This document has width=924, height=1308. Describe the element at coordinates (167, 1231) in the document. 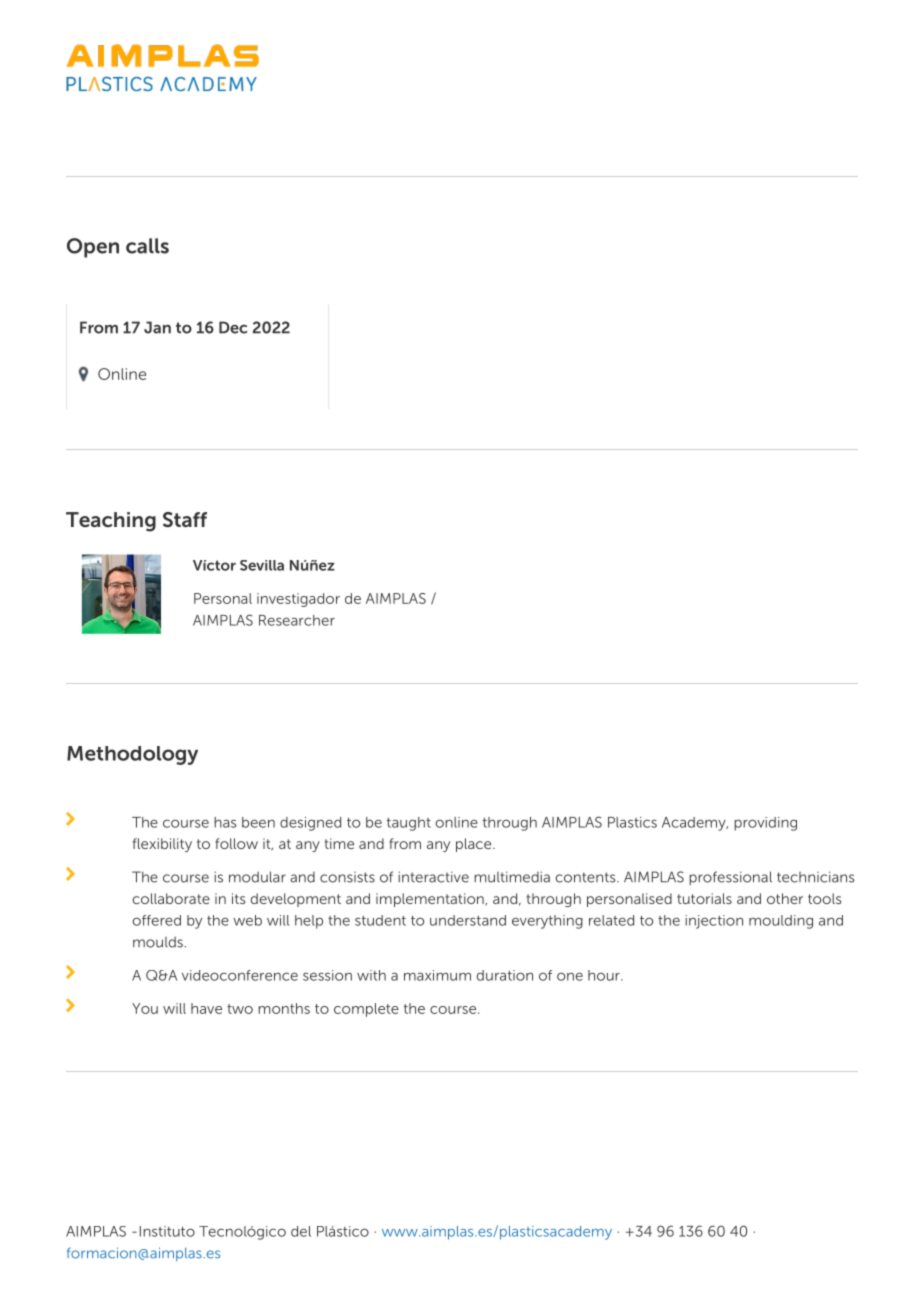

I see `Instituto` at that location.
